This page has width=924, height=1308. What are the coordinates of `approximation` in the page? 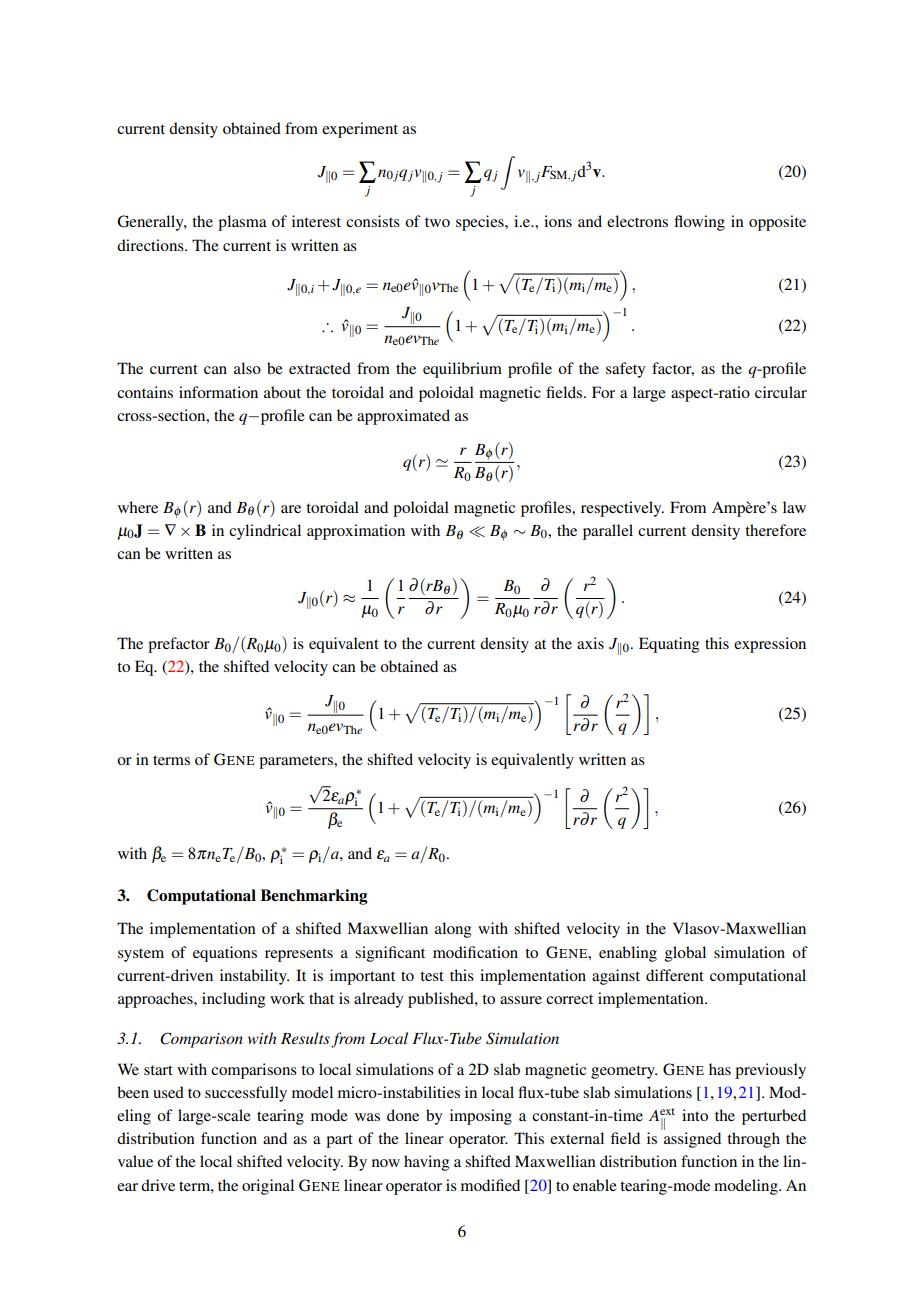 It's located at (356, 532).
